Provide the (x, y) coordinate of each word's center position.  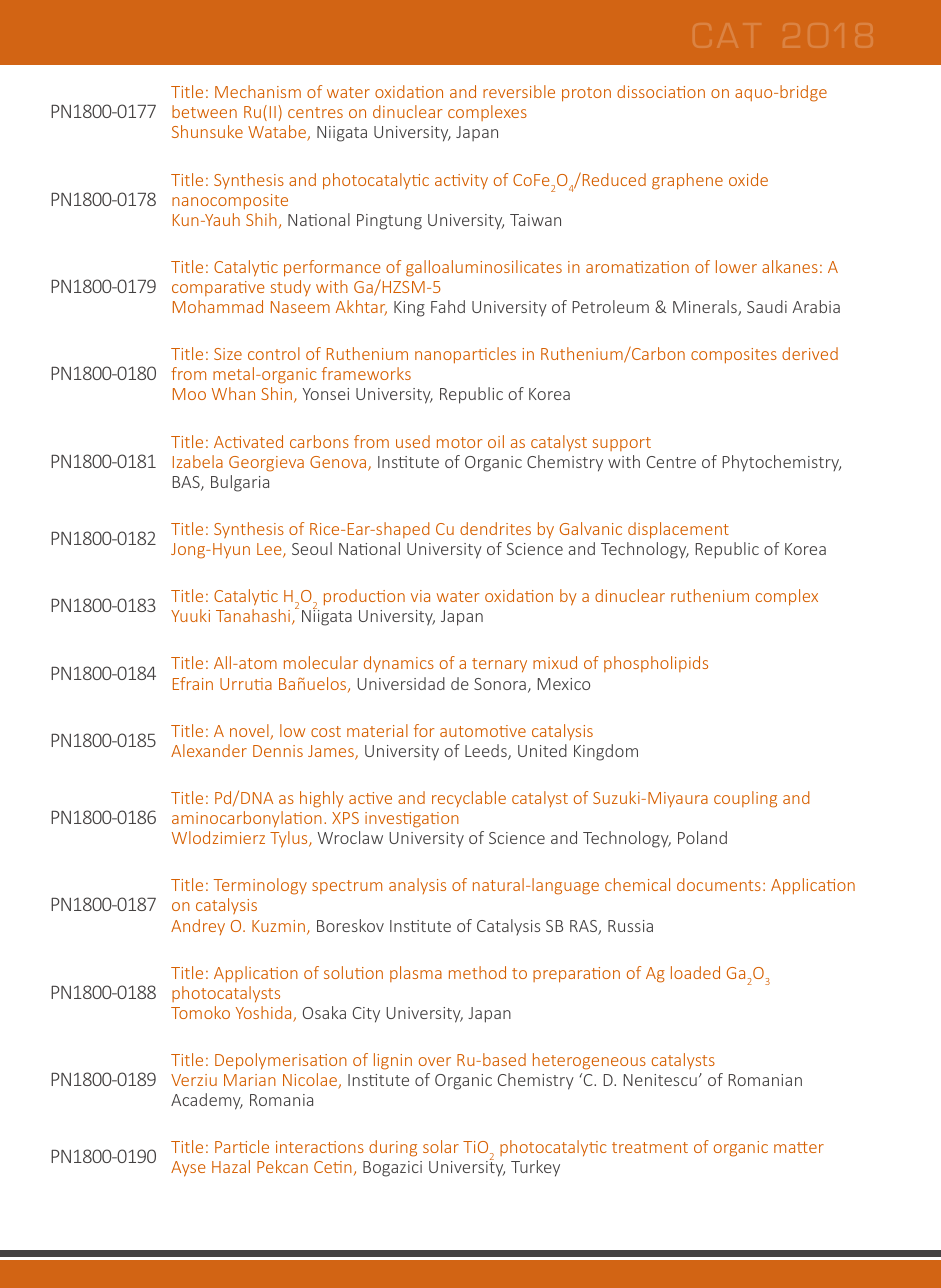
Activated (248, 441)
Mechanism (258, 91)
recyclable (469, 799)
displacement (678, 530)
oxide (748, 179)
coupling (745, 799)
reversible (519, 91)
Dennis (278, 751)
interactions (320, 1147)
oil (496, 441)
